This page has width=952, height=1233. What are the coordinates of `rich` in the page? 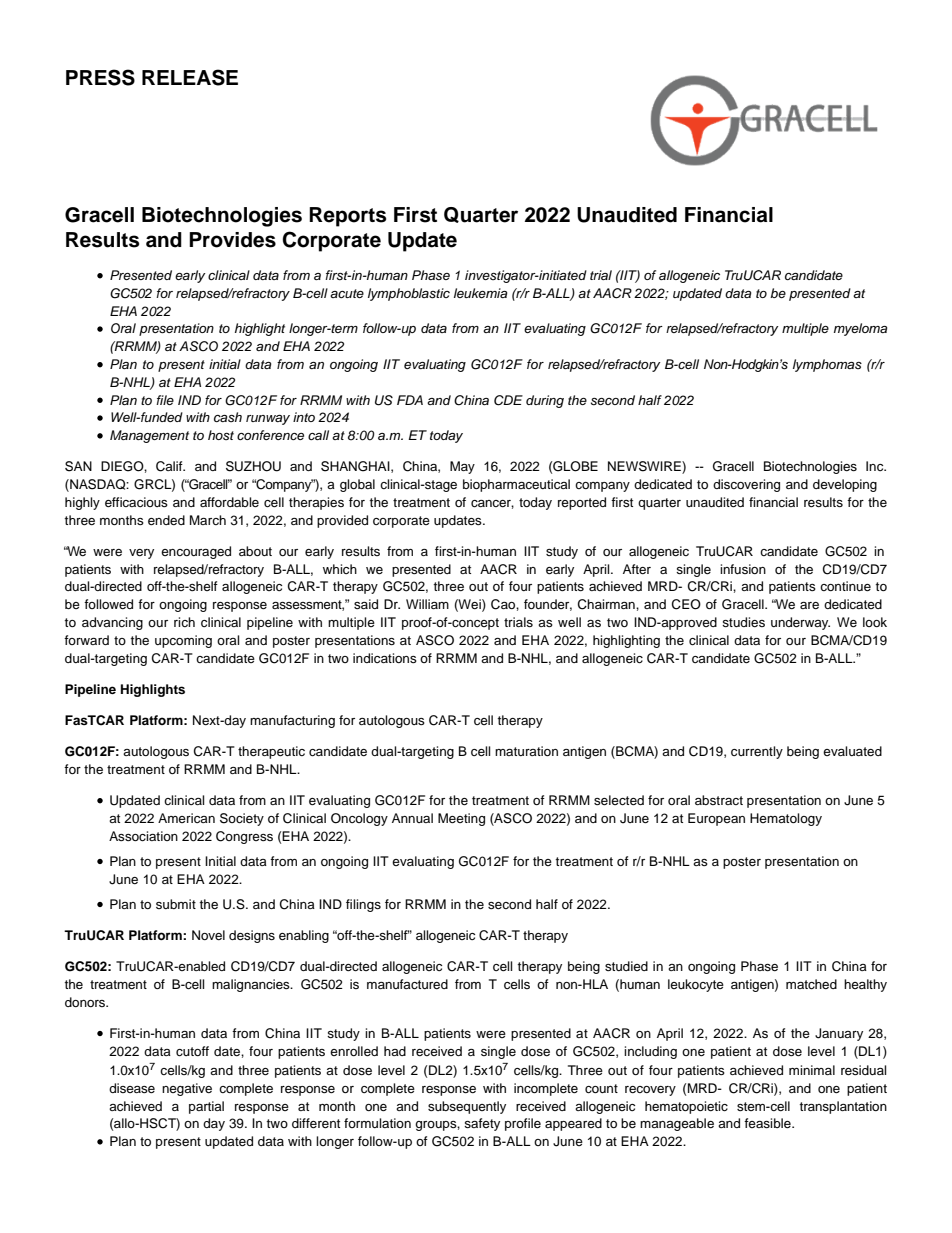 It's located at (184, 622).
